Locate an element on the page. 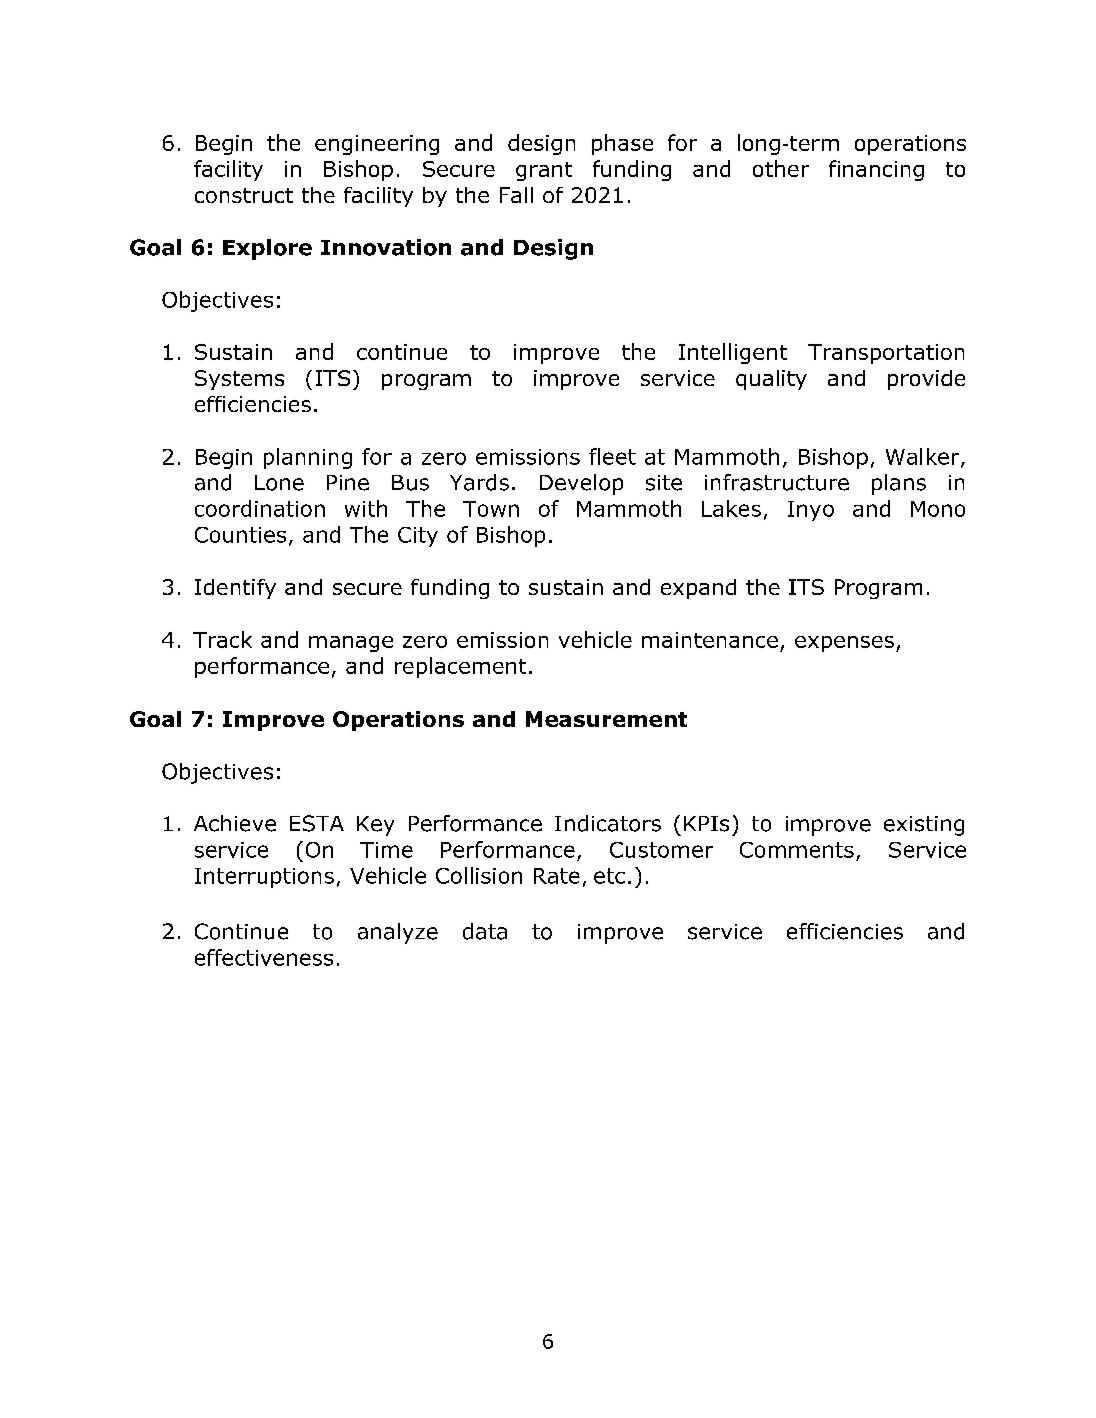 This document has height=1418, width=1096. Systems is located at coordinates (239, 380).
